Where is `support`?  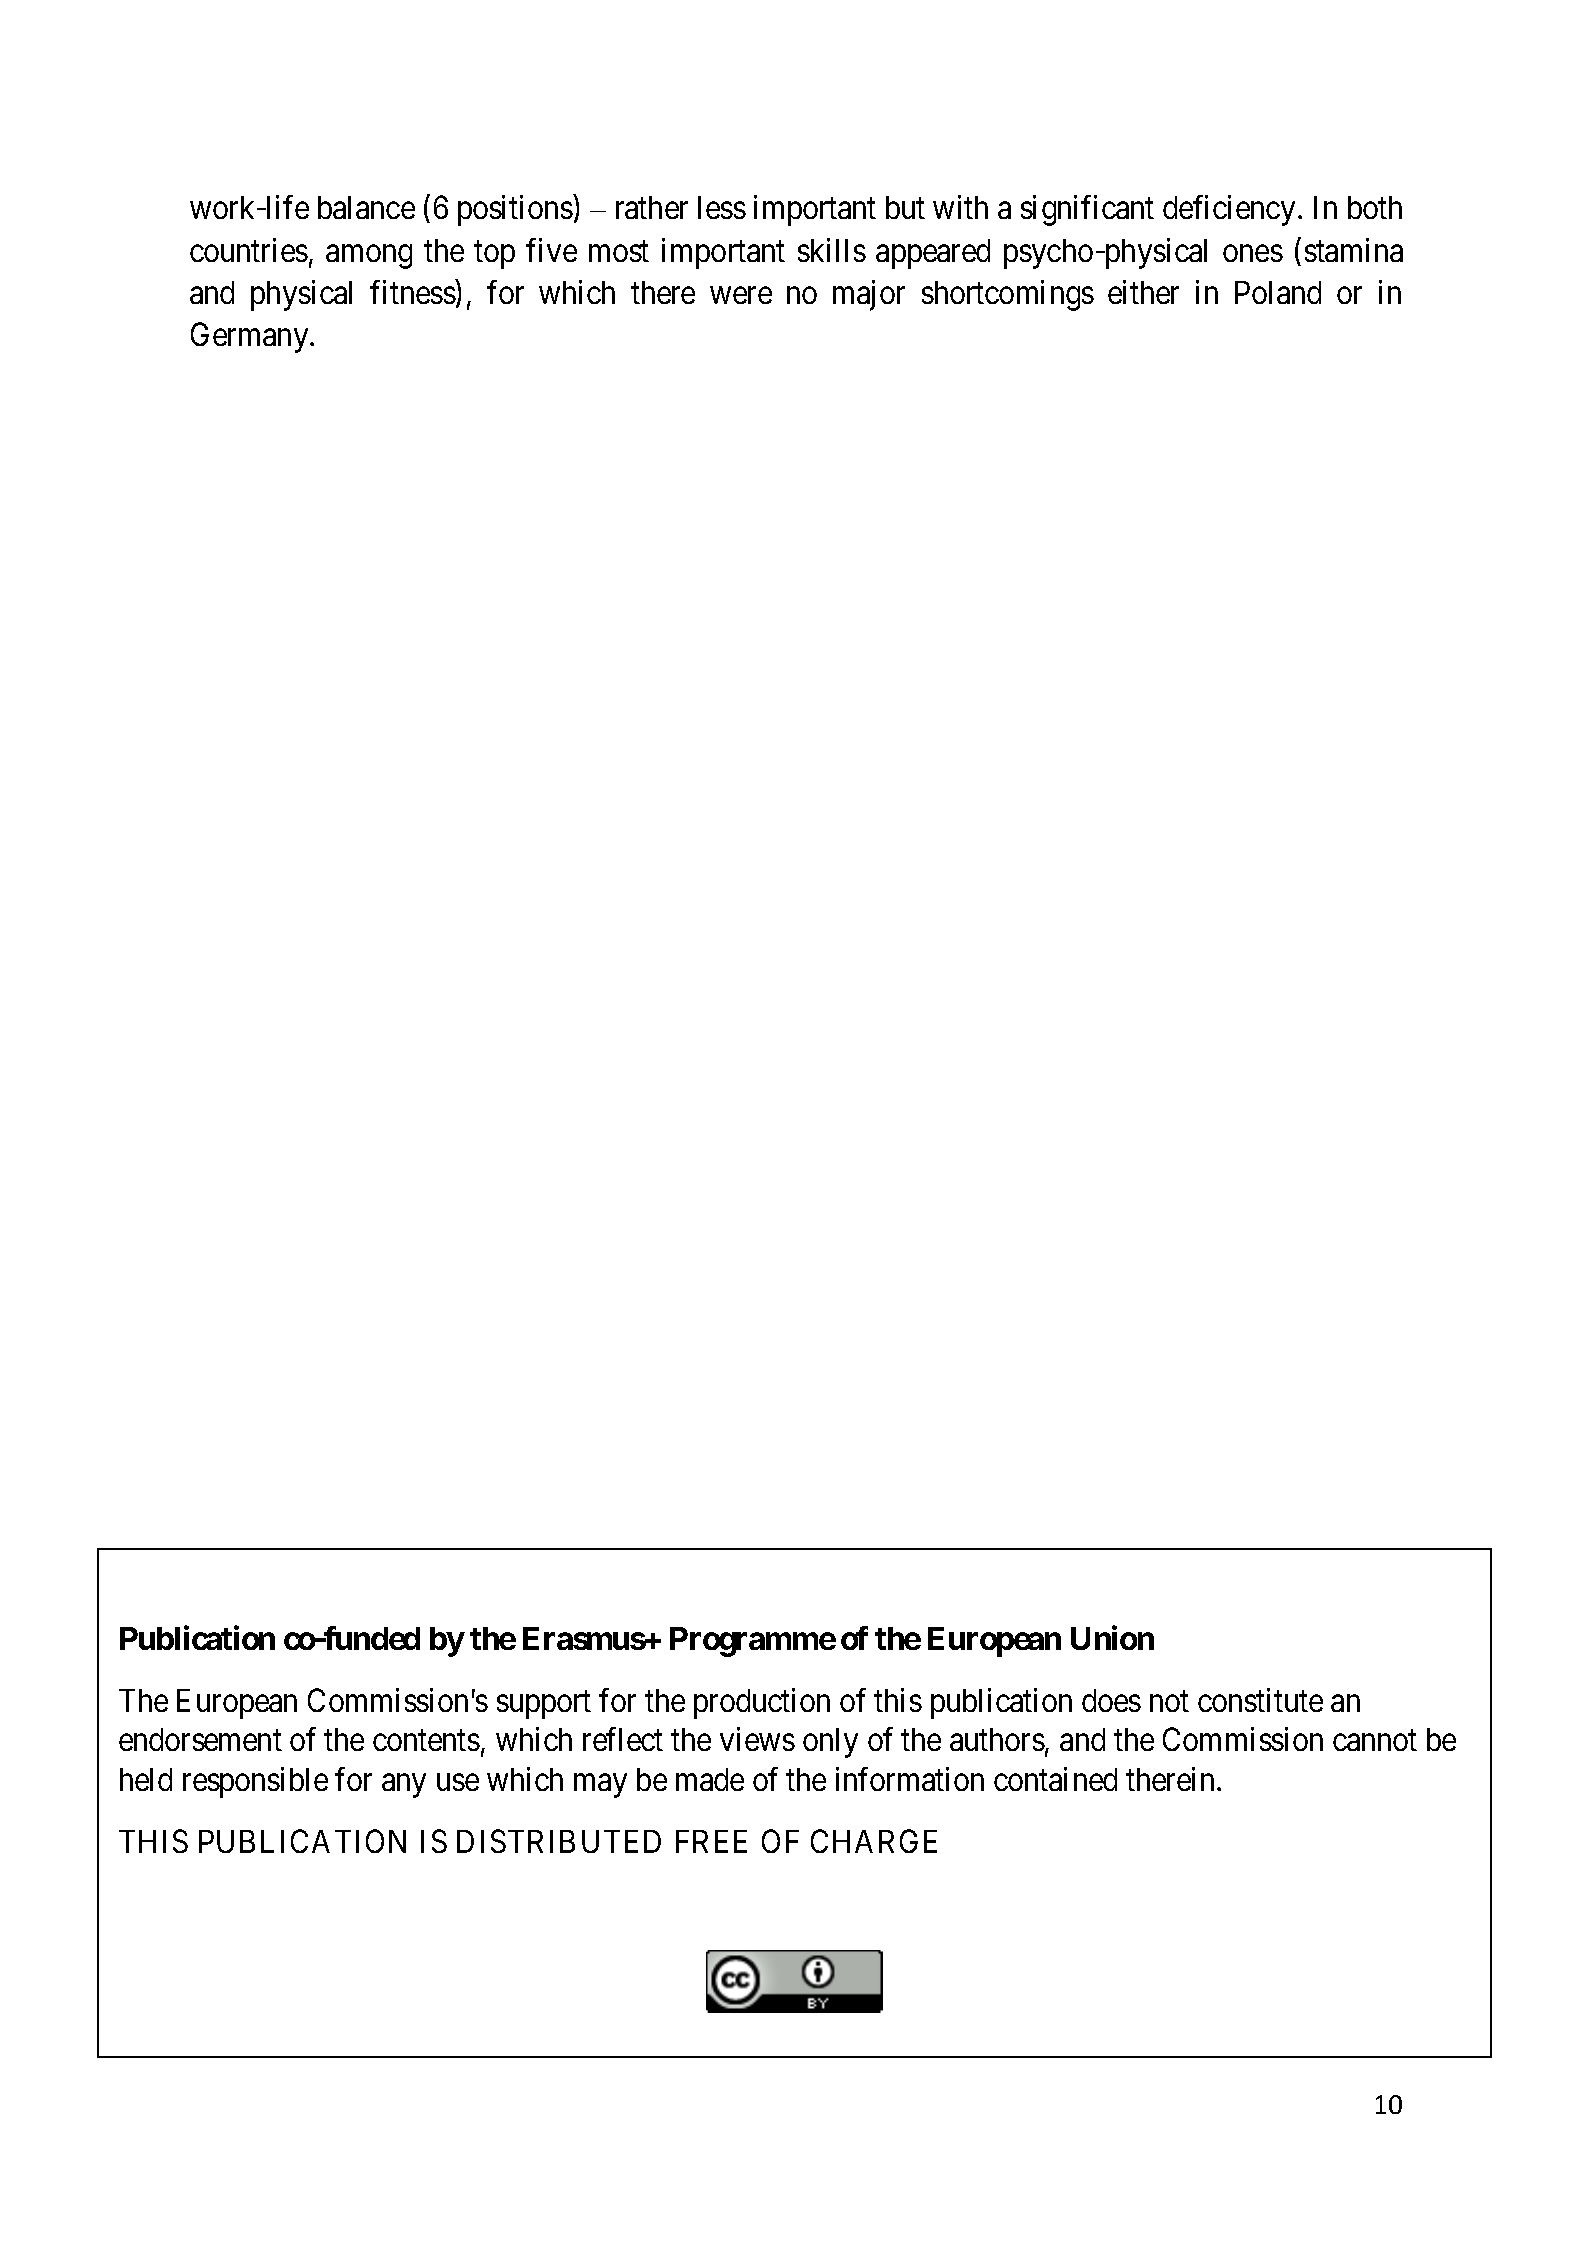
support is located at coordinates (544, 1705).
